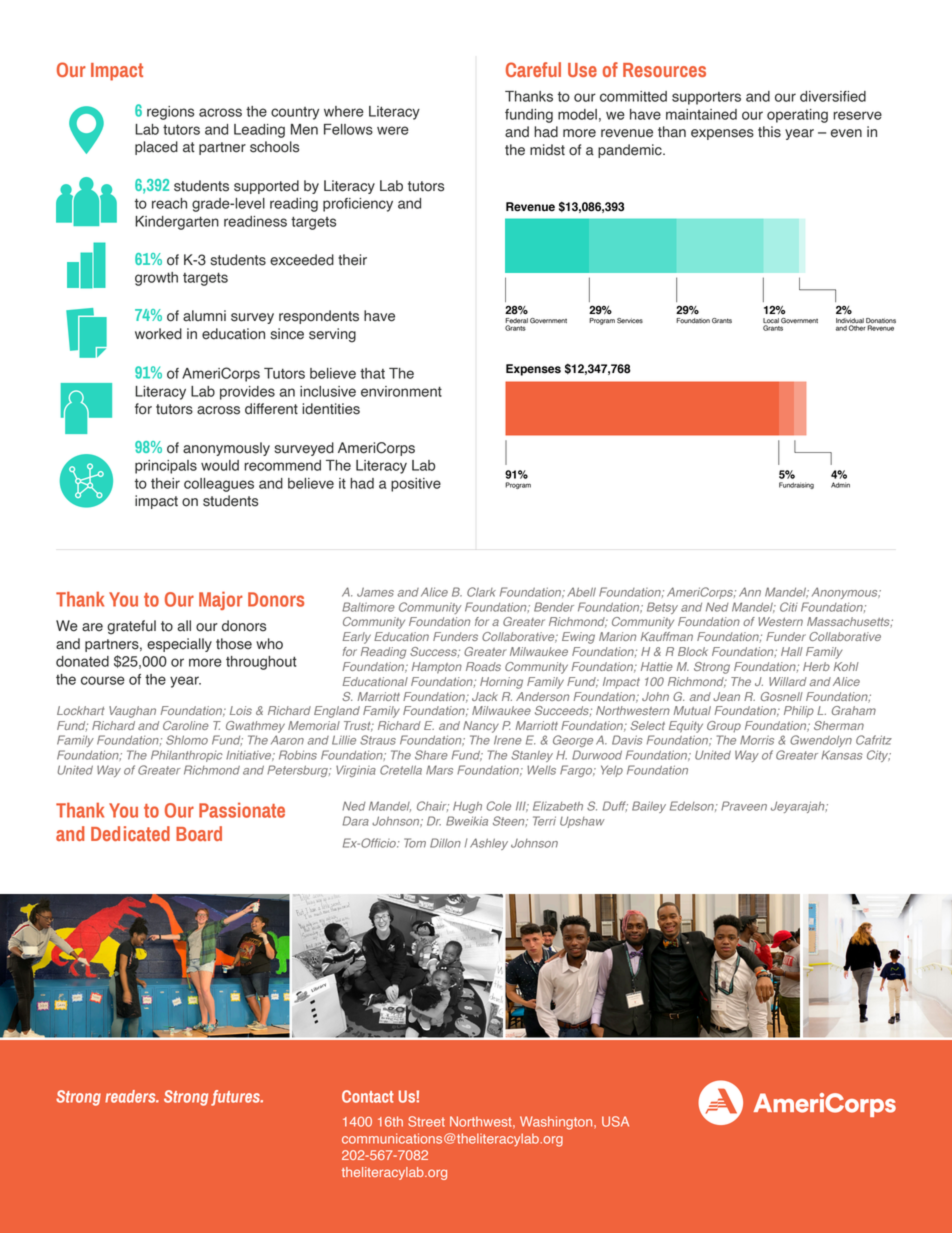 This screenshot has width=952, height=1233. Describe the element at coordinates (615, 1121) in the screenshot. I see `USA` at that location.
